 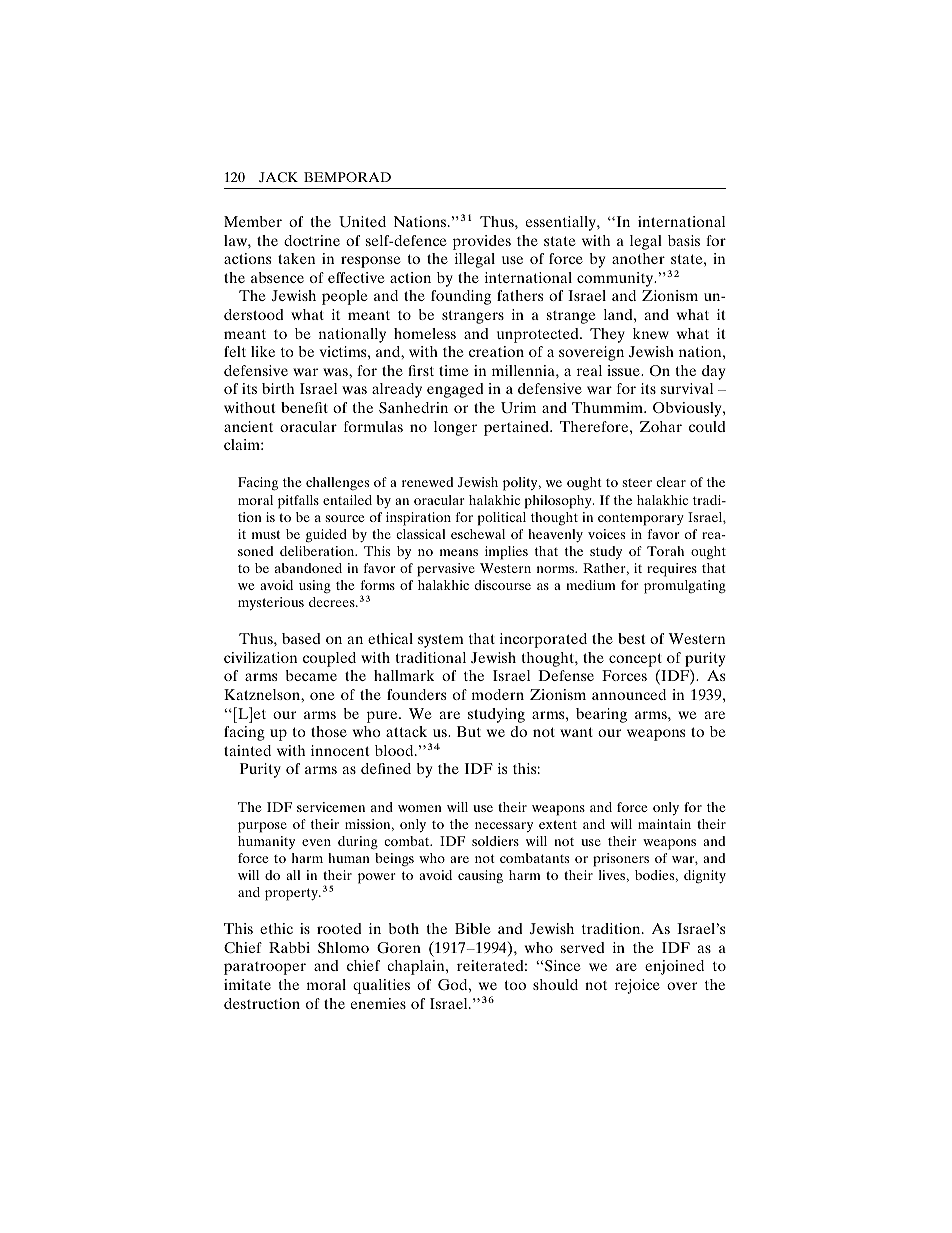 I want to click on requires, so click(x=672, y=570).
